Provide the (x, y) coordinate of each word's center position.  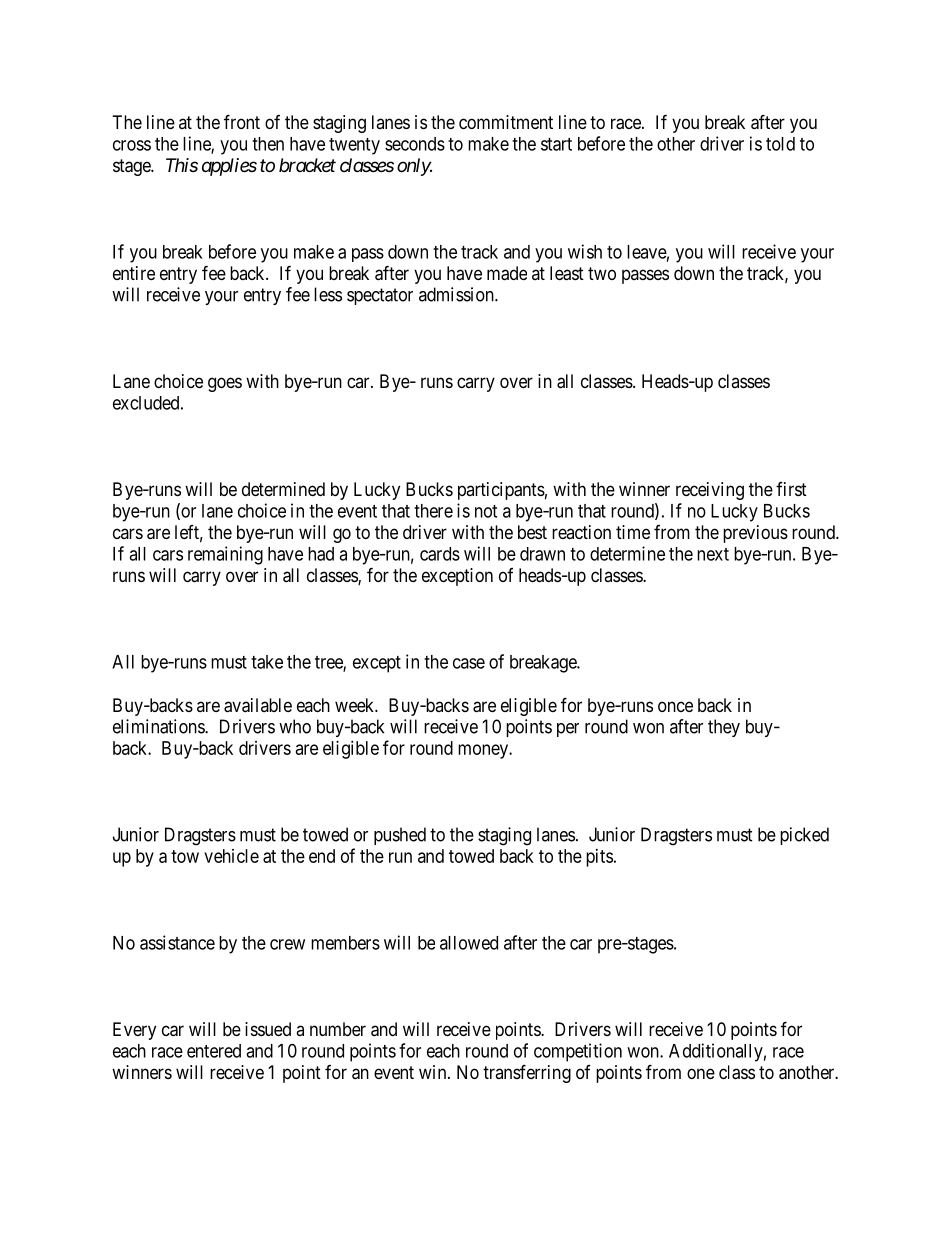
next (713, 554)
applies (229, 167)
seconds (415, 144)
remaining (225, 555)
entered (214, 1051)
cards (440, 554)
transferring (527, 1073)
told (780, 144)
